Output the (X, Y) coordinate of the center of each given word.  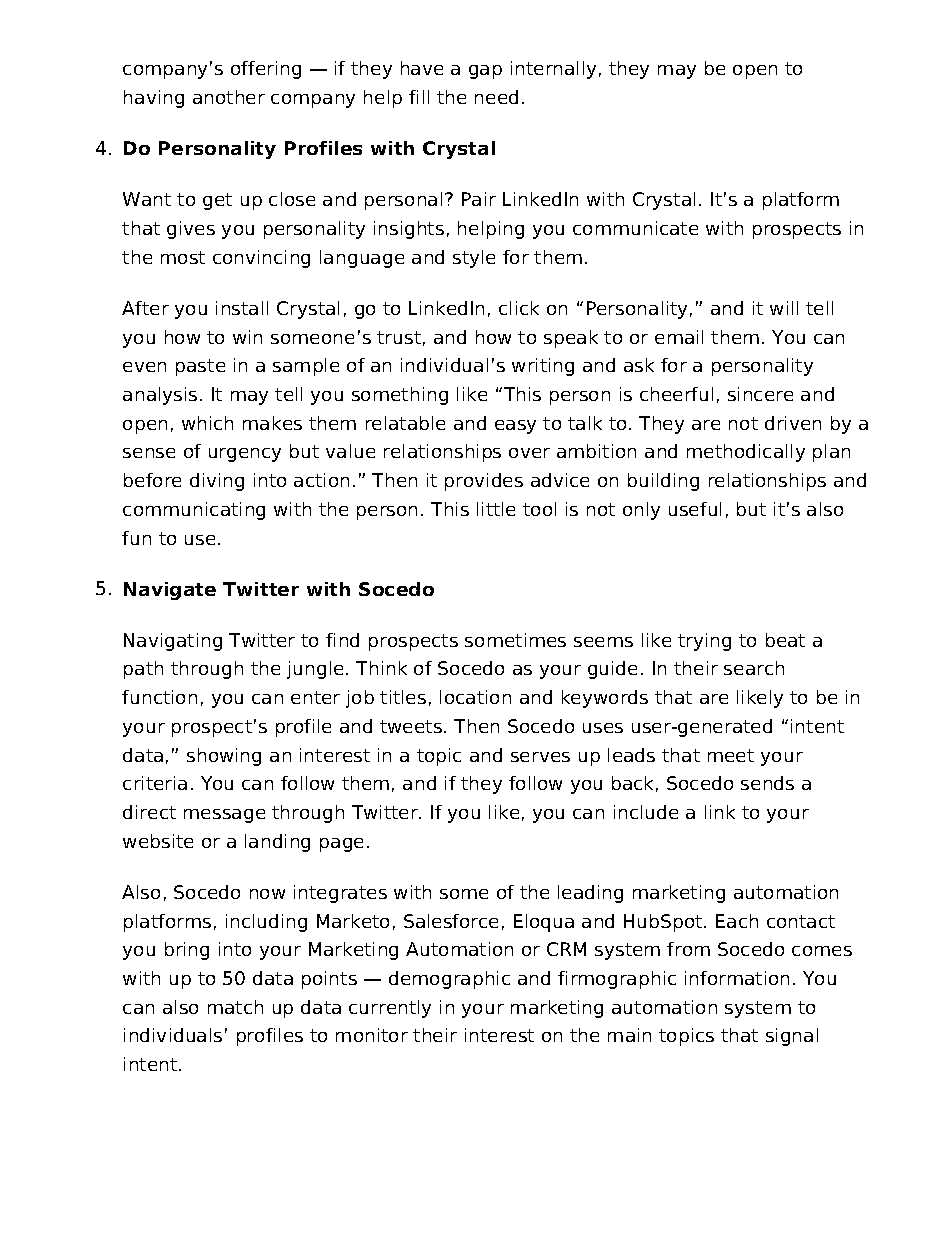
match (235, 1007)
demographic (449, 980)
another (229, 97)
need (496, 97)
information (737, 978)
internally (553, 70)
